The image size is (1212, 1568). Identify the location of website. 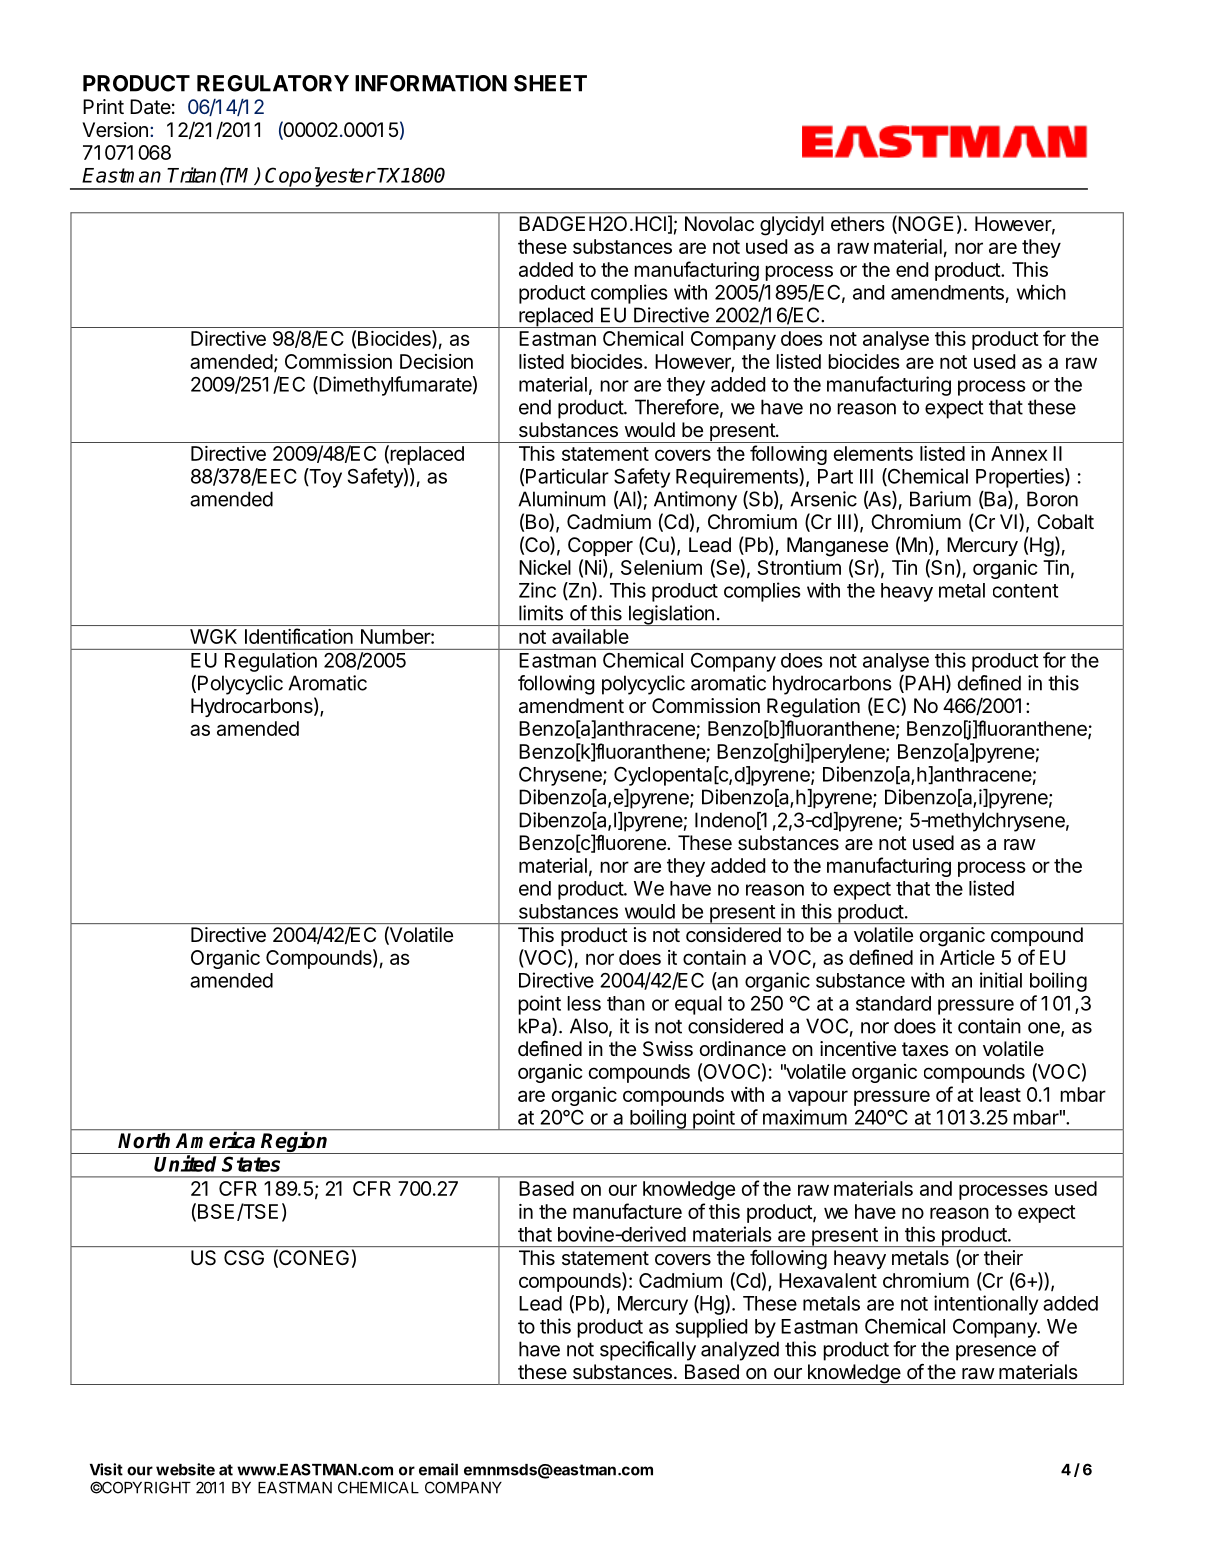
(185, 1469).
